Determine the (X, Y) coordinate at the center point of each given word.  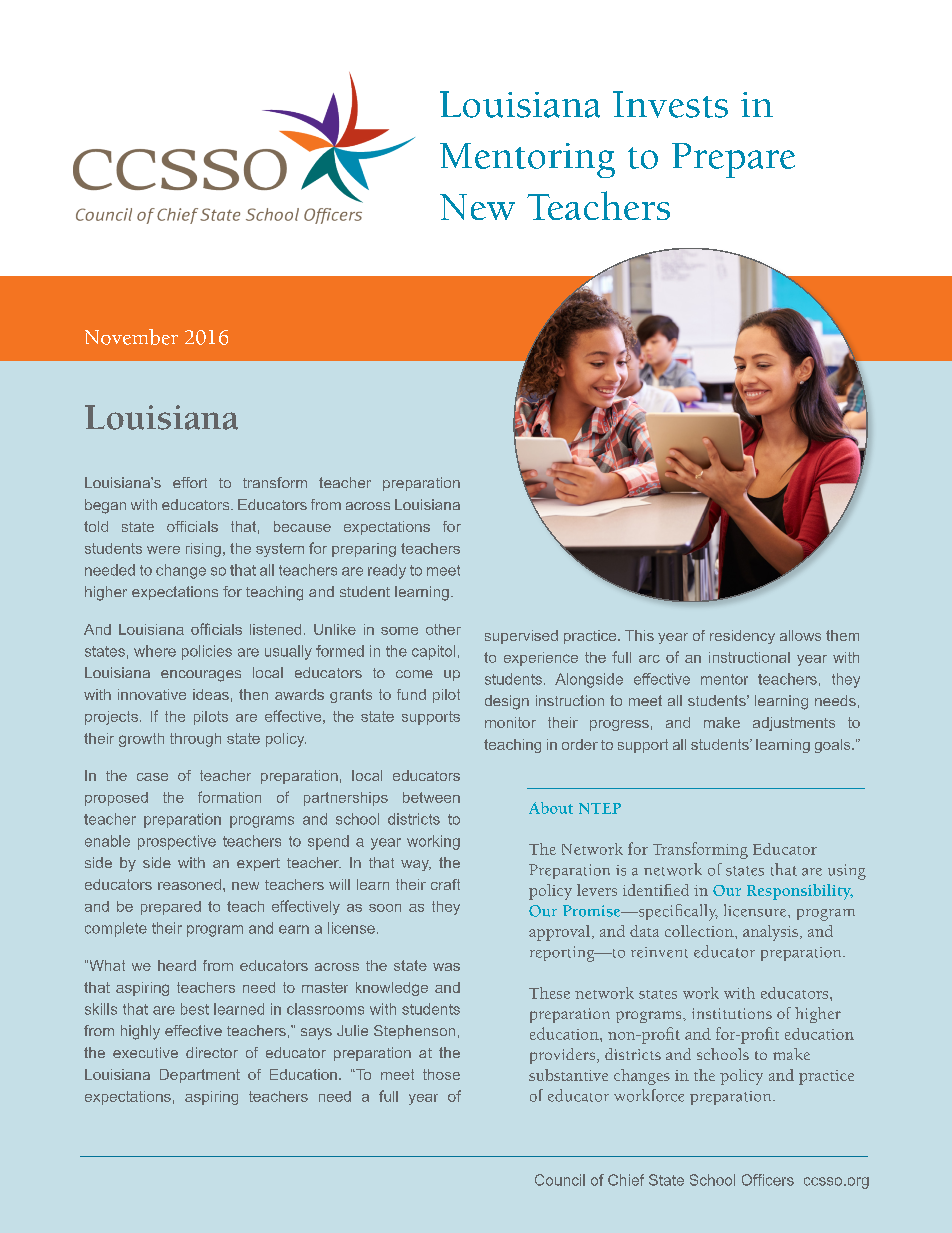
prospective (177, 842)
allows (800, 635)
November (131, 337)
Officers (768, 1180)
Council (560, 1180)
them (842, 635)
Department (200, 1076)
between (431, 797)
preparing (364, 550)
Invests (670, 104)
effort (190, 482)
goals (834, 746)
